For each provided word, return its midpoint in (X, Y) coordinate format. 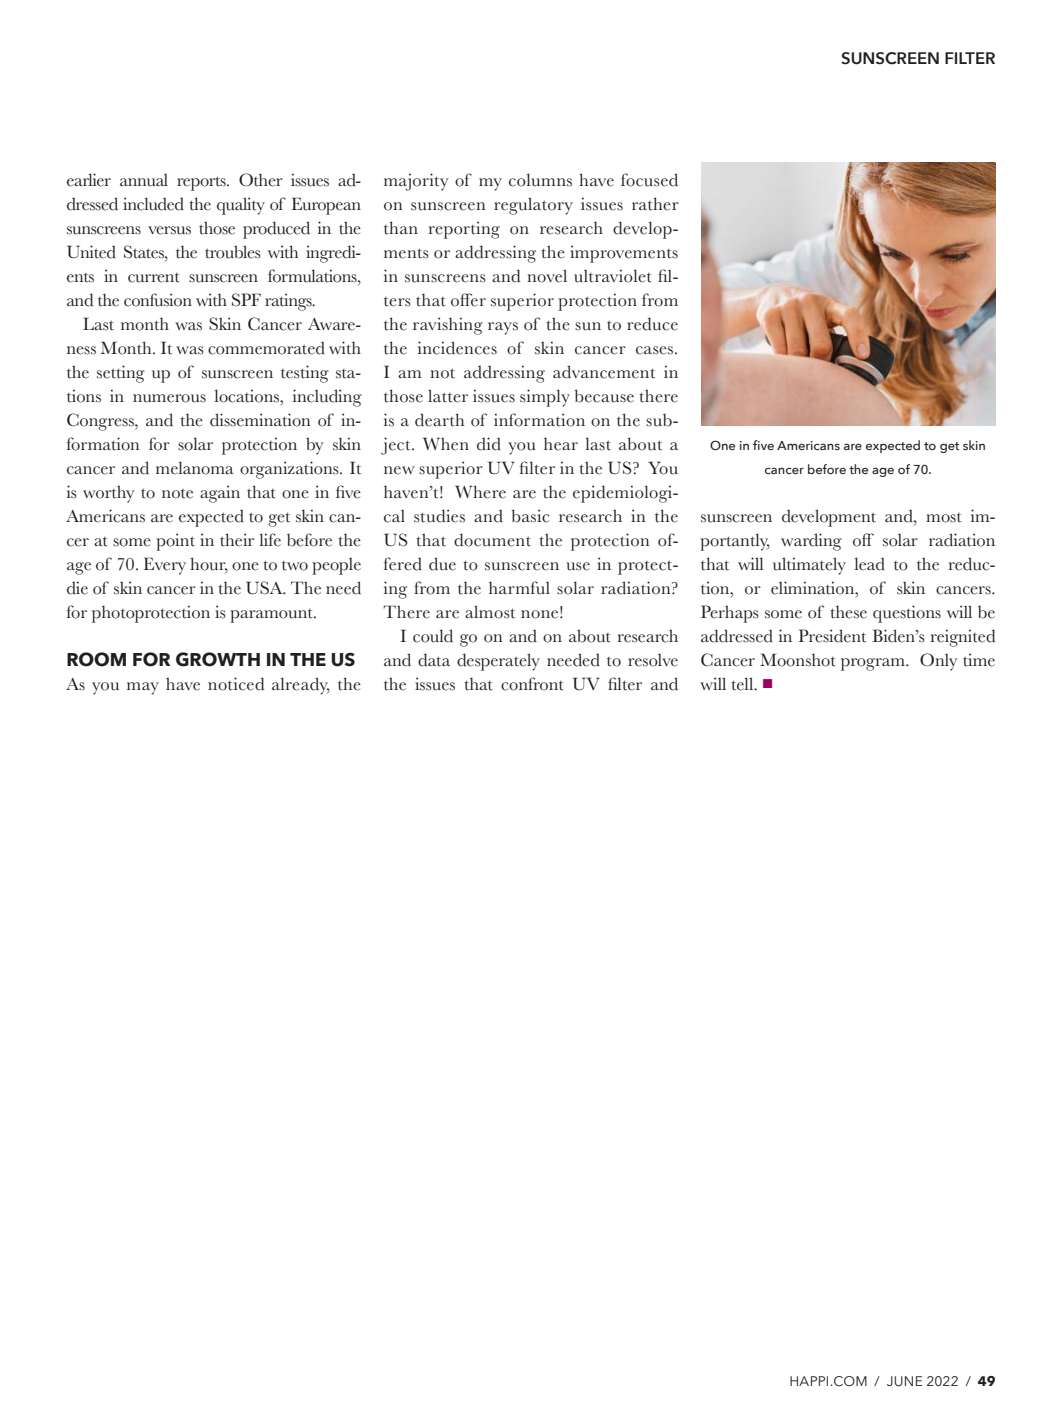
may (143, 688)
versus (169, 230)
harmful (519, 588)
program (874, 664)
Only (938, 662)
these (848, 612)
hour (209, 564)
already (301, 686)
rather (655, 204)
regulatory (533, 206)
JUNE (905, 1381)
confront (532, 684)
